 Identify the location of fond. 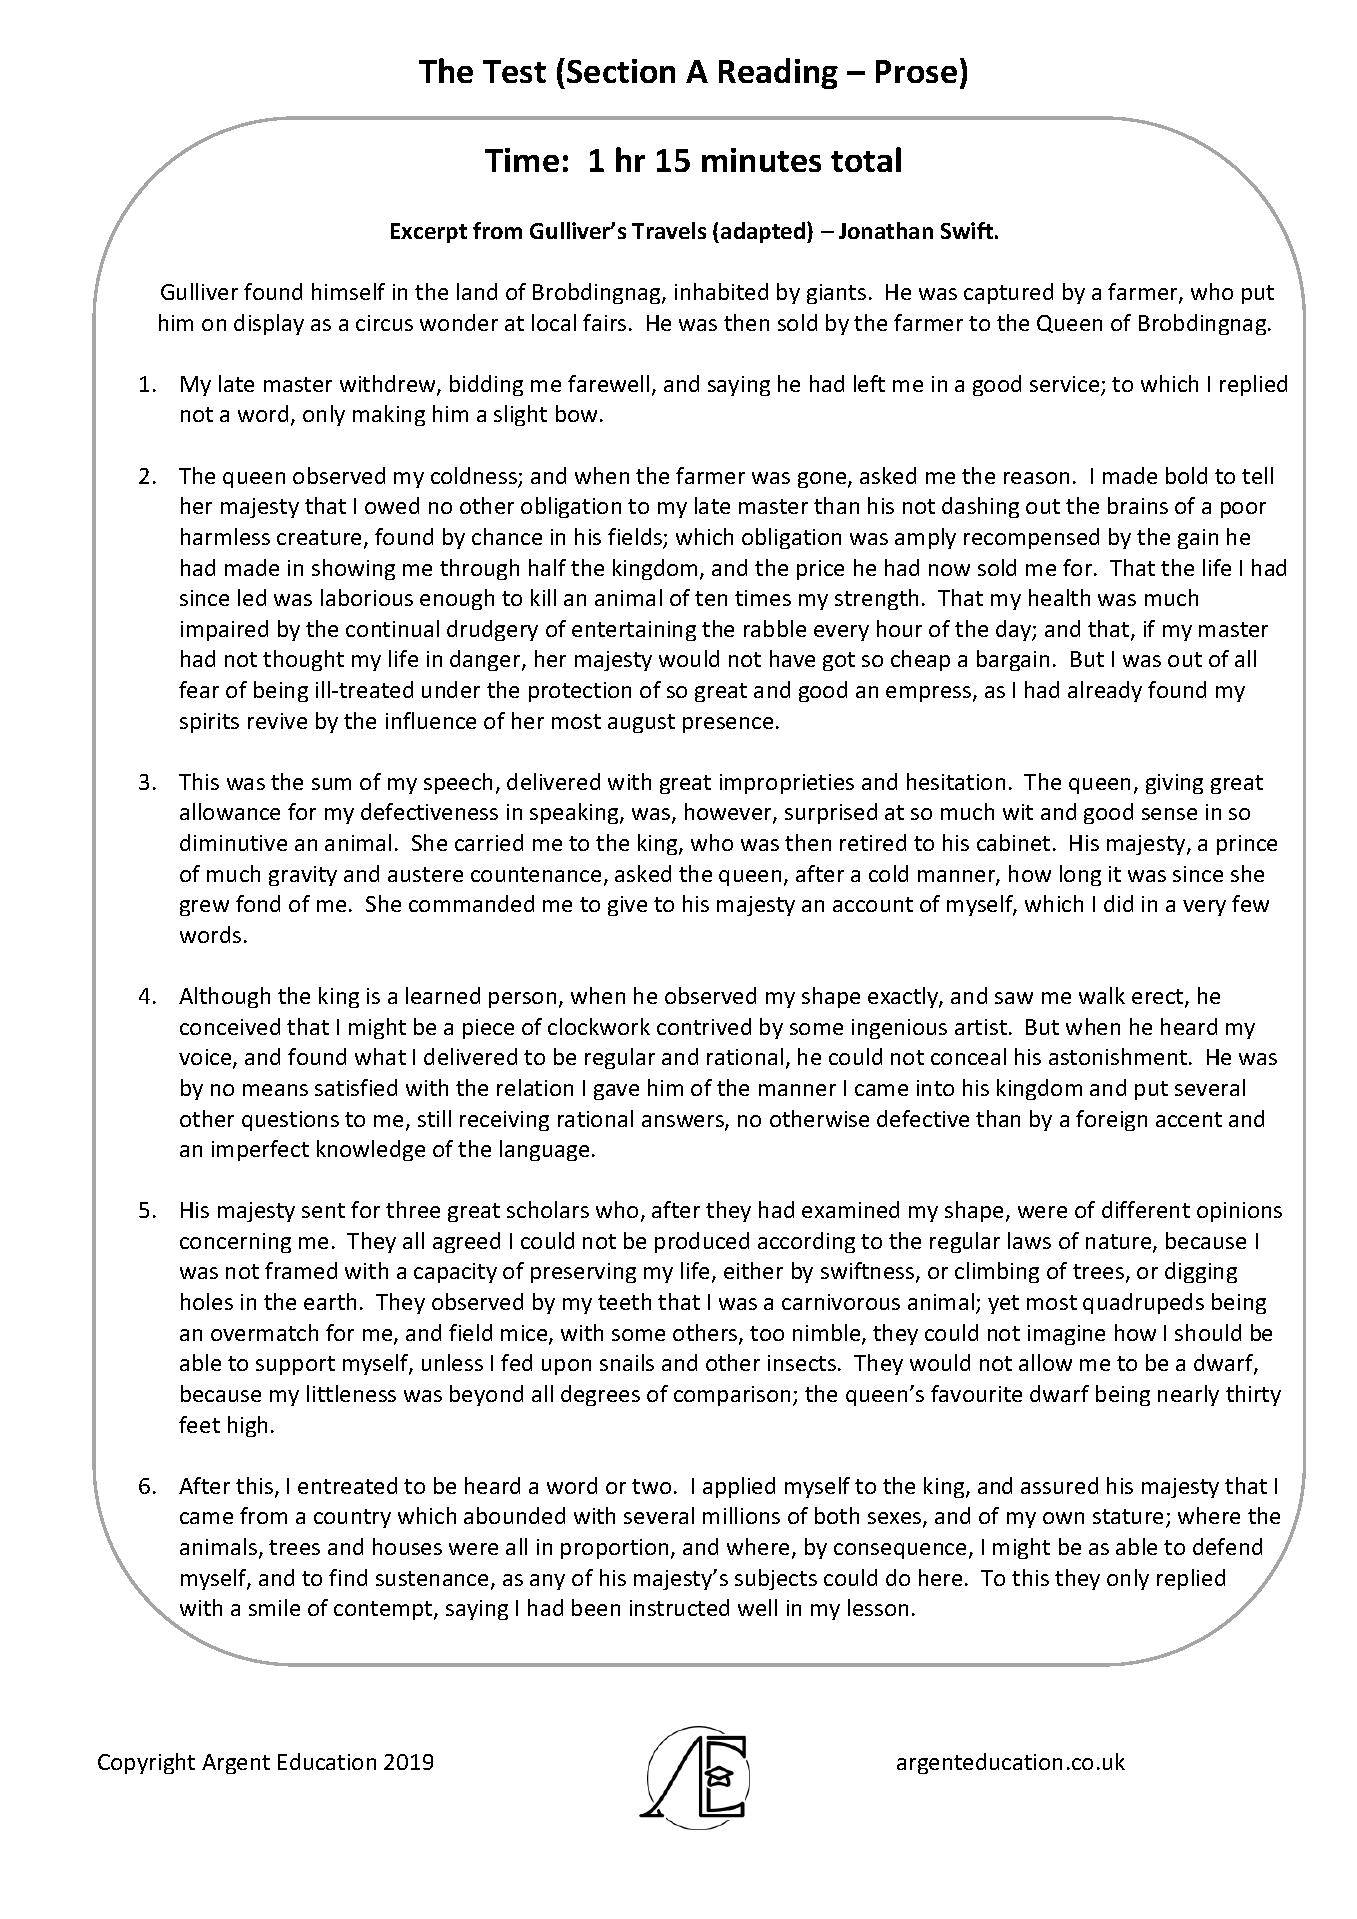
(258, 903).
